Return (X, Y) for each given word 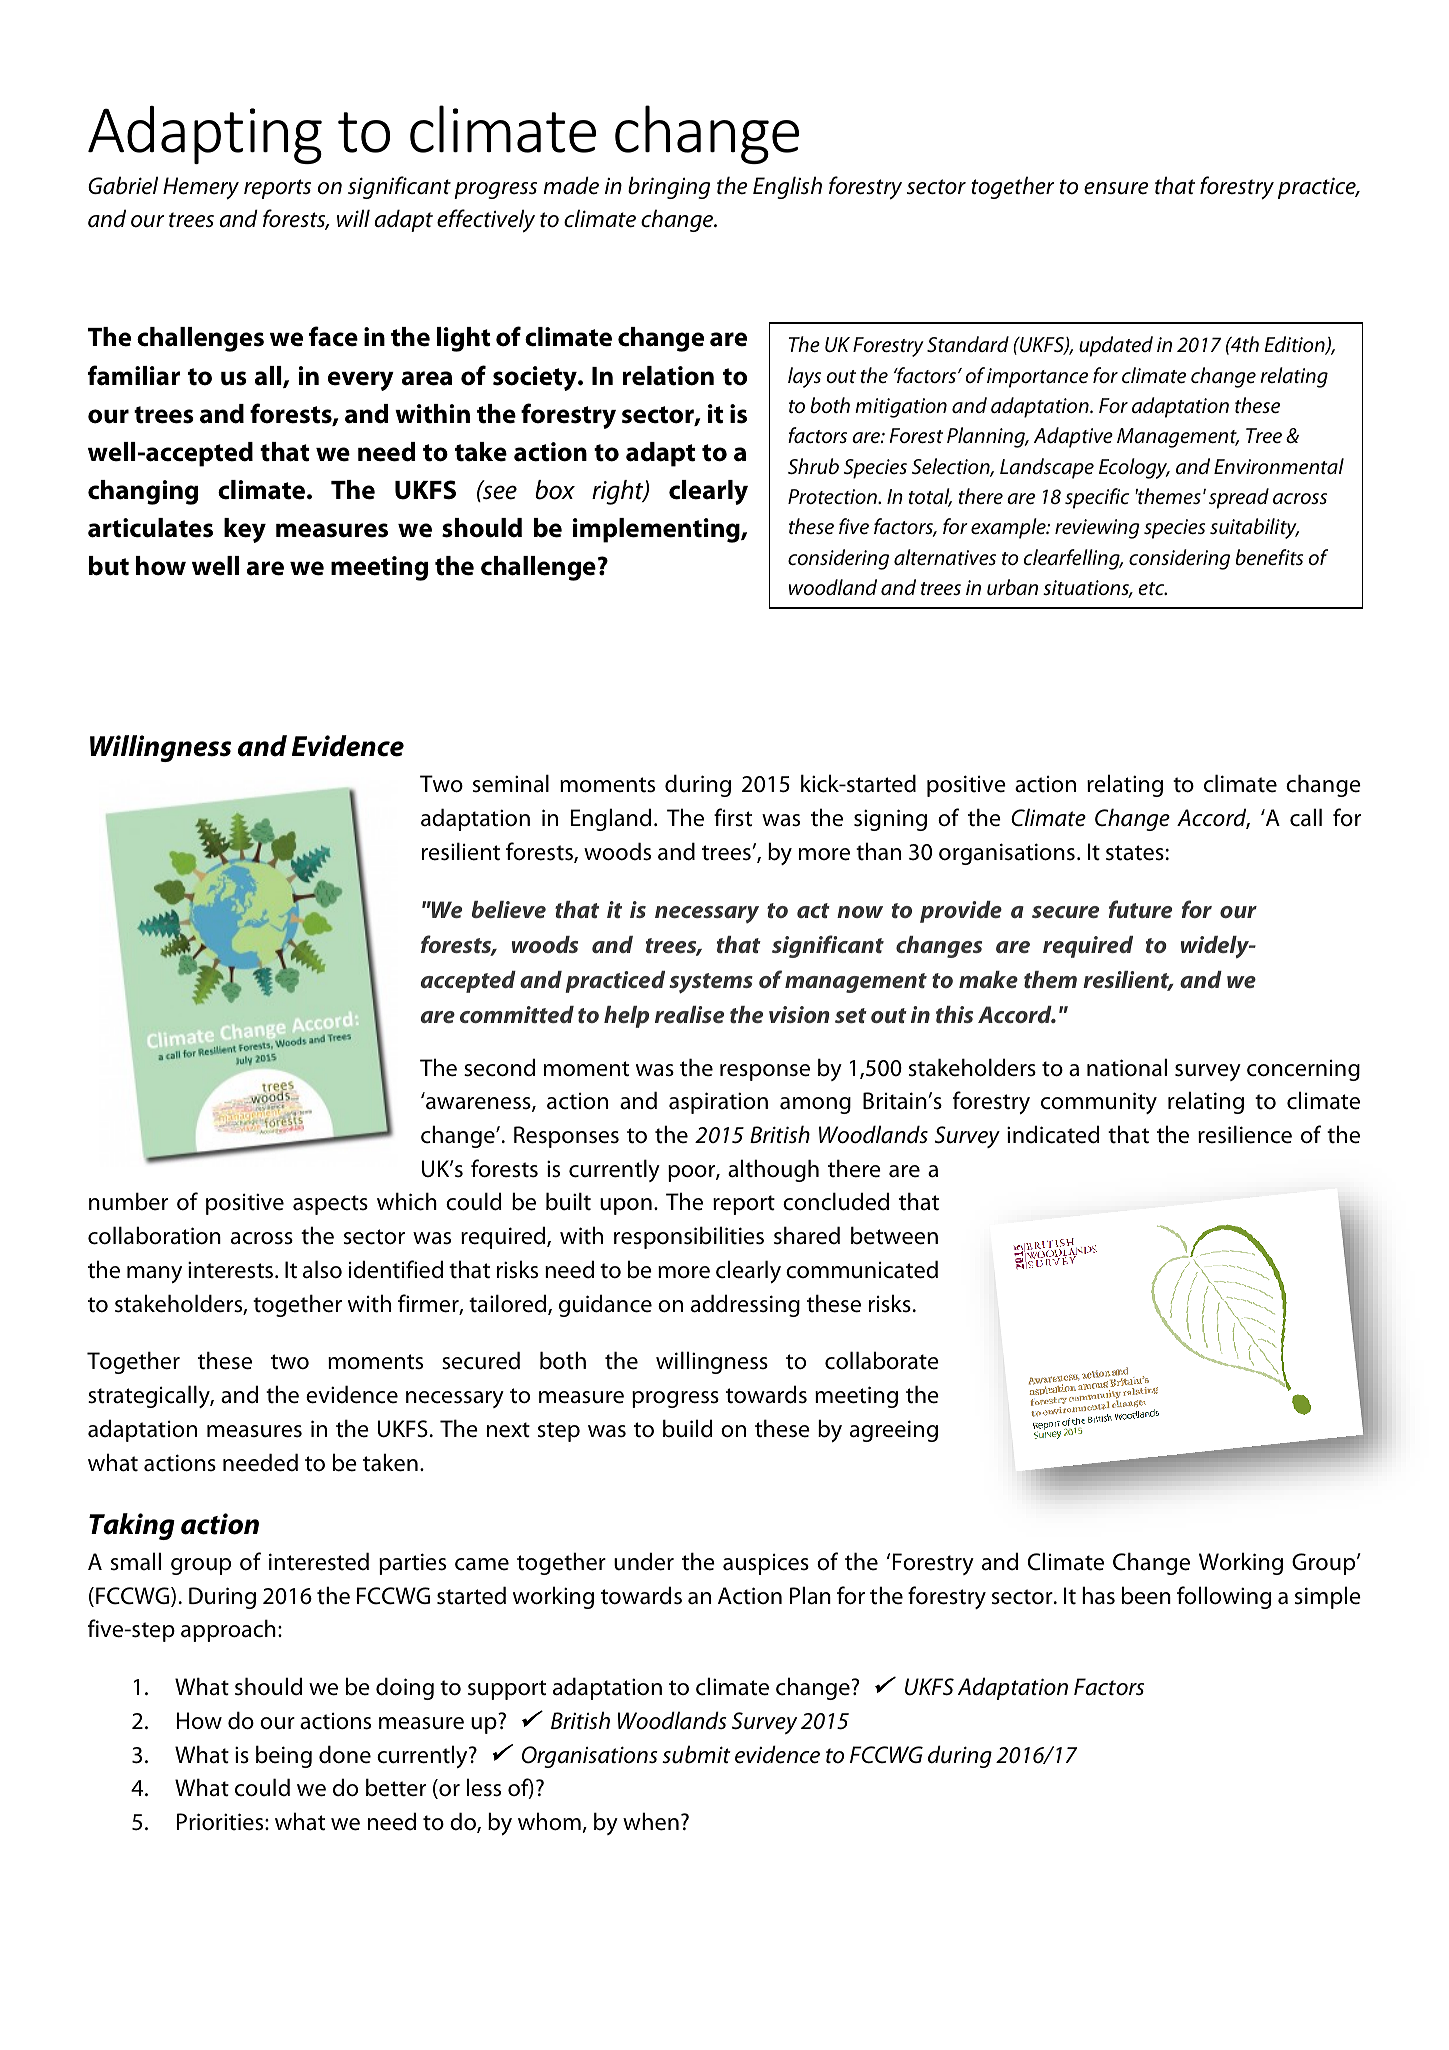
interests (232, 1270)
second (499, 1067)
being (284, 1756)
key (245, 530)
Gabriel (123, 185)
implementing (657, 530)
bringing (669, 187)
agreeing (894, 1431)
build (688, 1428)
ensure (1116, 188)
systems (711, 983)
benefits (1269, 557)
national (1127, 1067)
